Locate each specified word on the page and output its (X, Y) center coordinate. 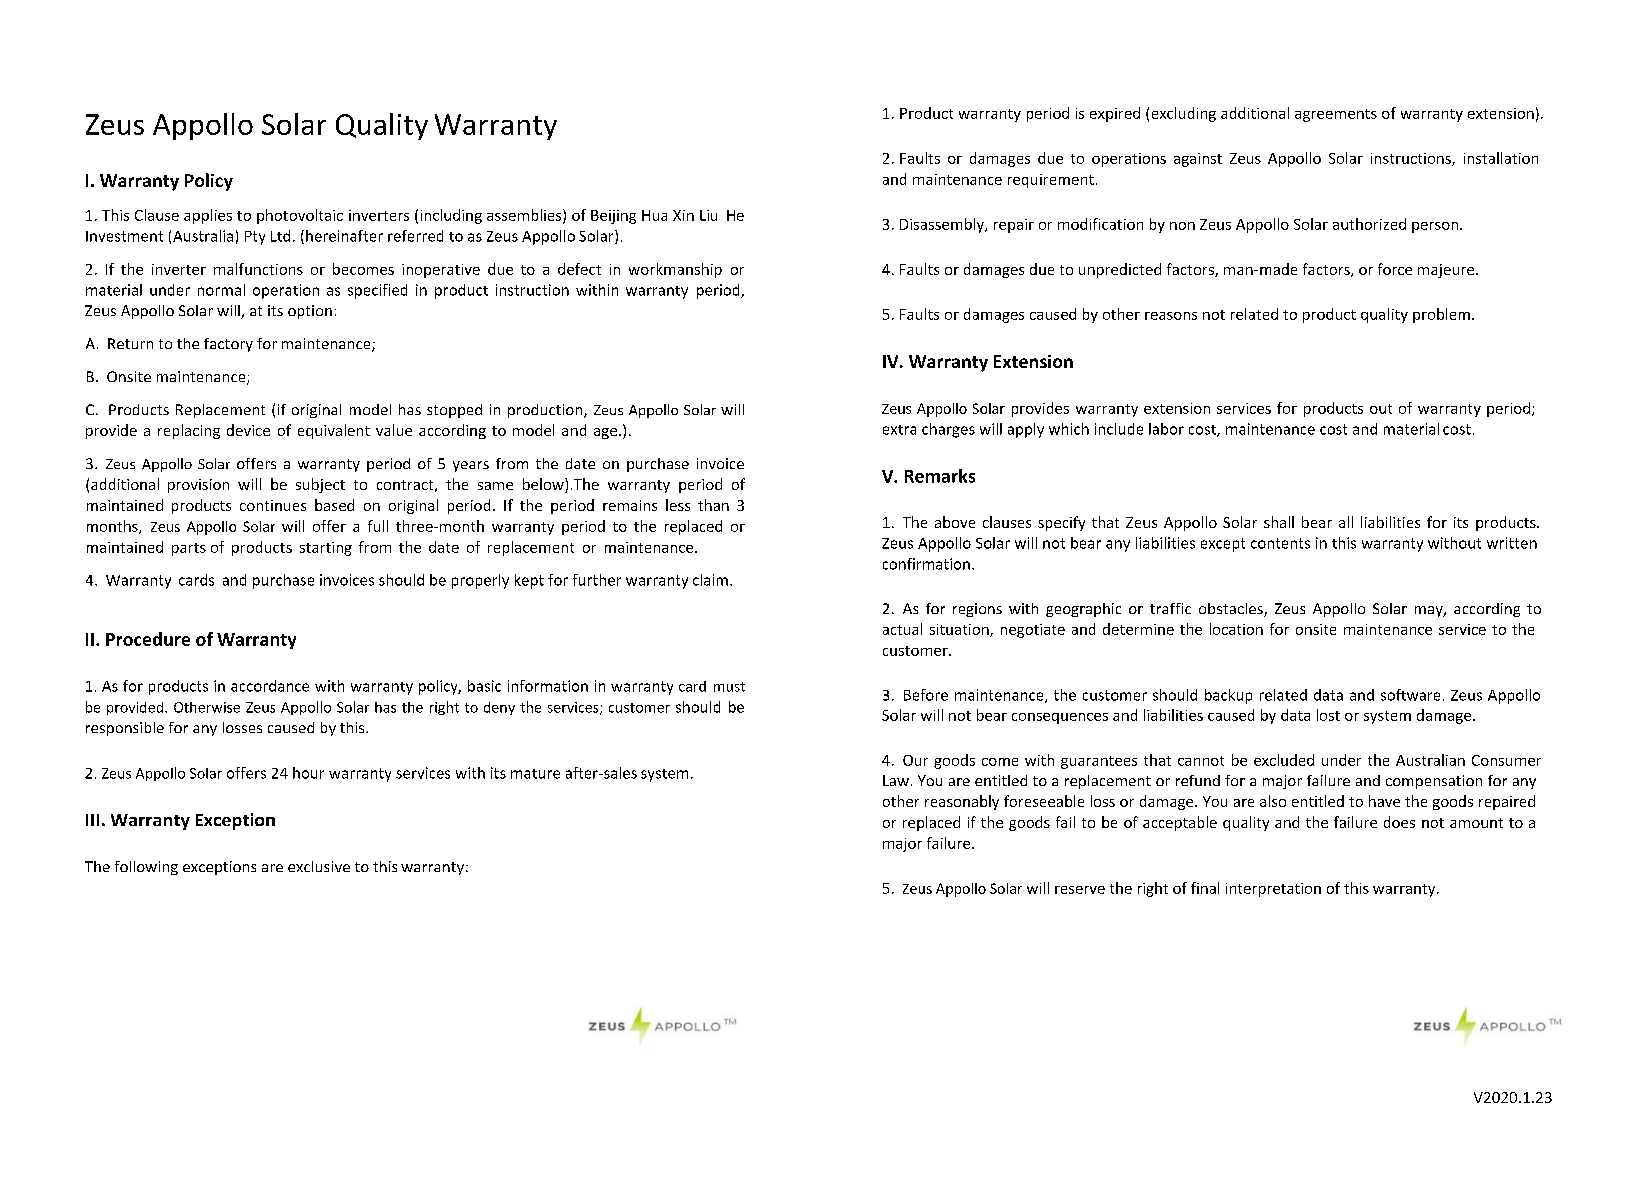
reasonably (962, 802)
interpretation (1273, 890)
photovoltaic (300, 216)
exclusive (319, 866)
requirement (1051, 181)
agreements (1336, 115)
